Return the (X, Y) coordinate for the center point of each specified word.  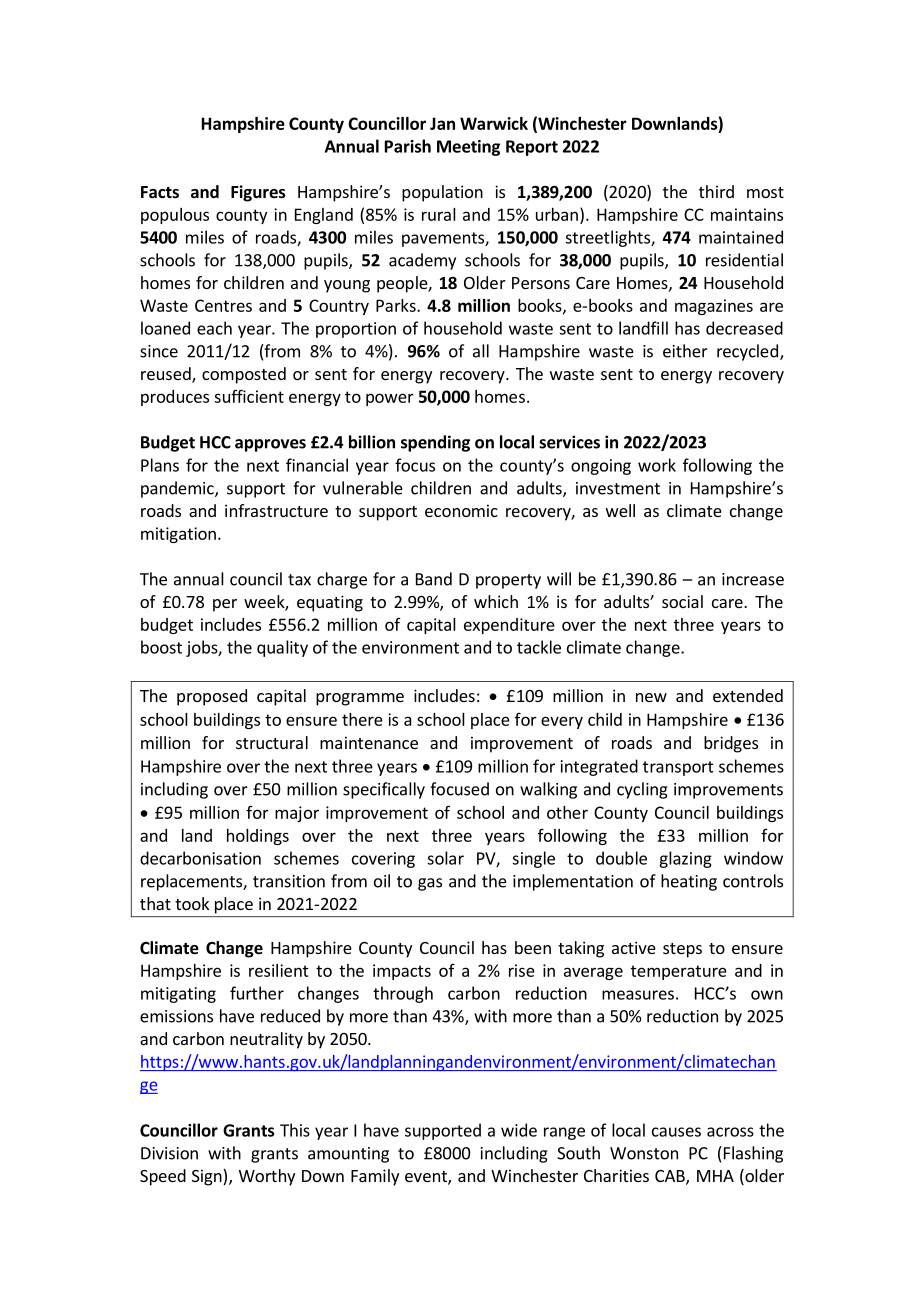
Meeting (468, 148)
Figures (258, 193)
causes (676, 1132)
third (716, 191)
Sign (208, 1177)
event (427, 1178)
